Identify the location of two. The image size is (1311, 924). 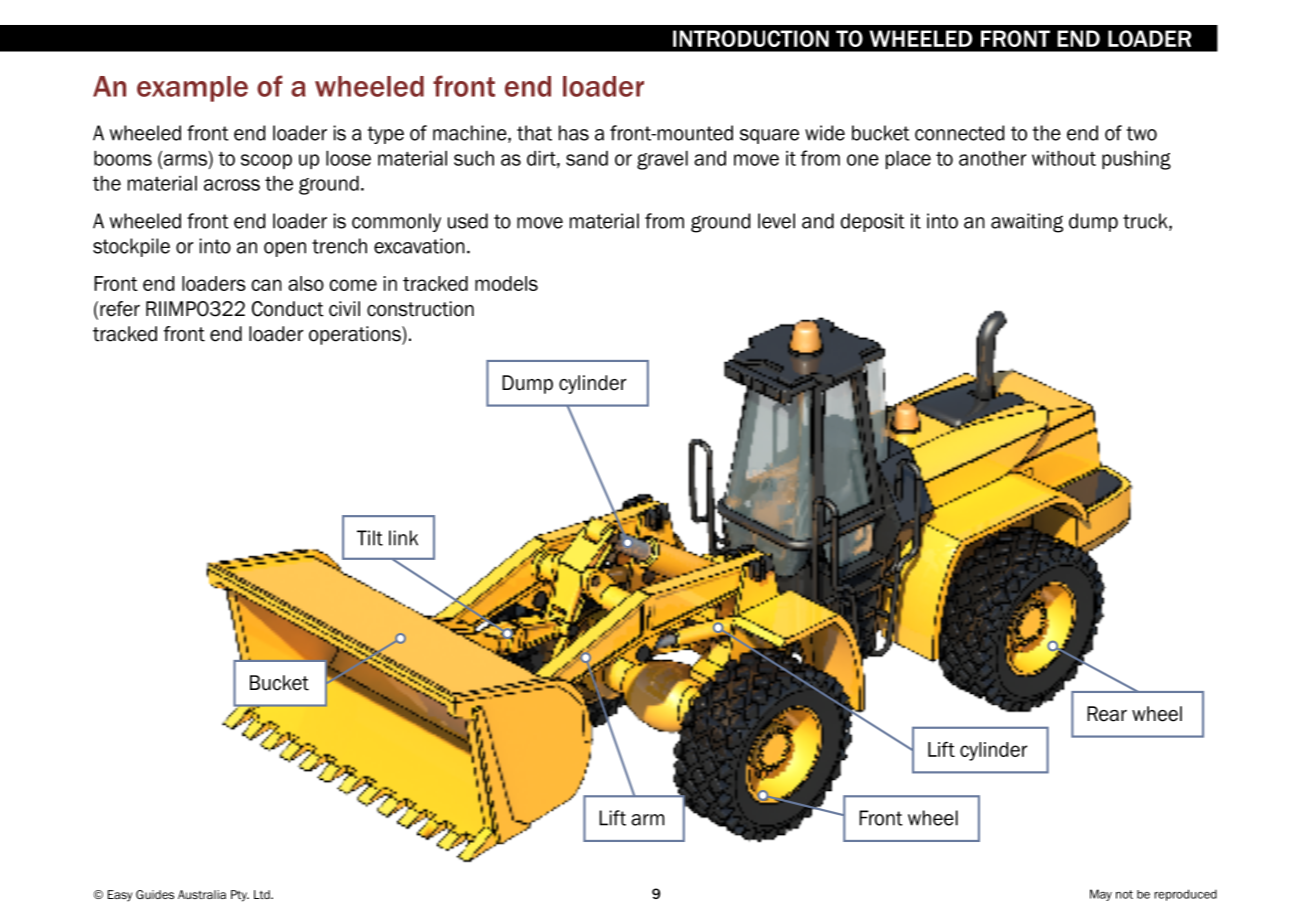
(1142, 133).
